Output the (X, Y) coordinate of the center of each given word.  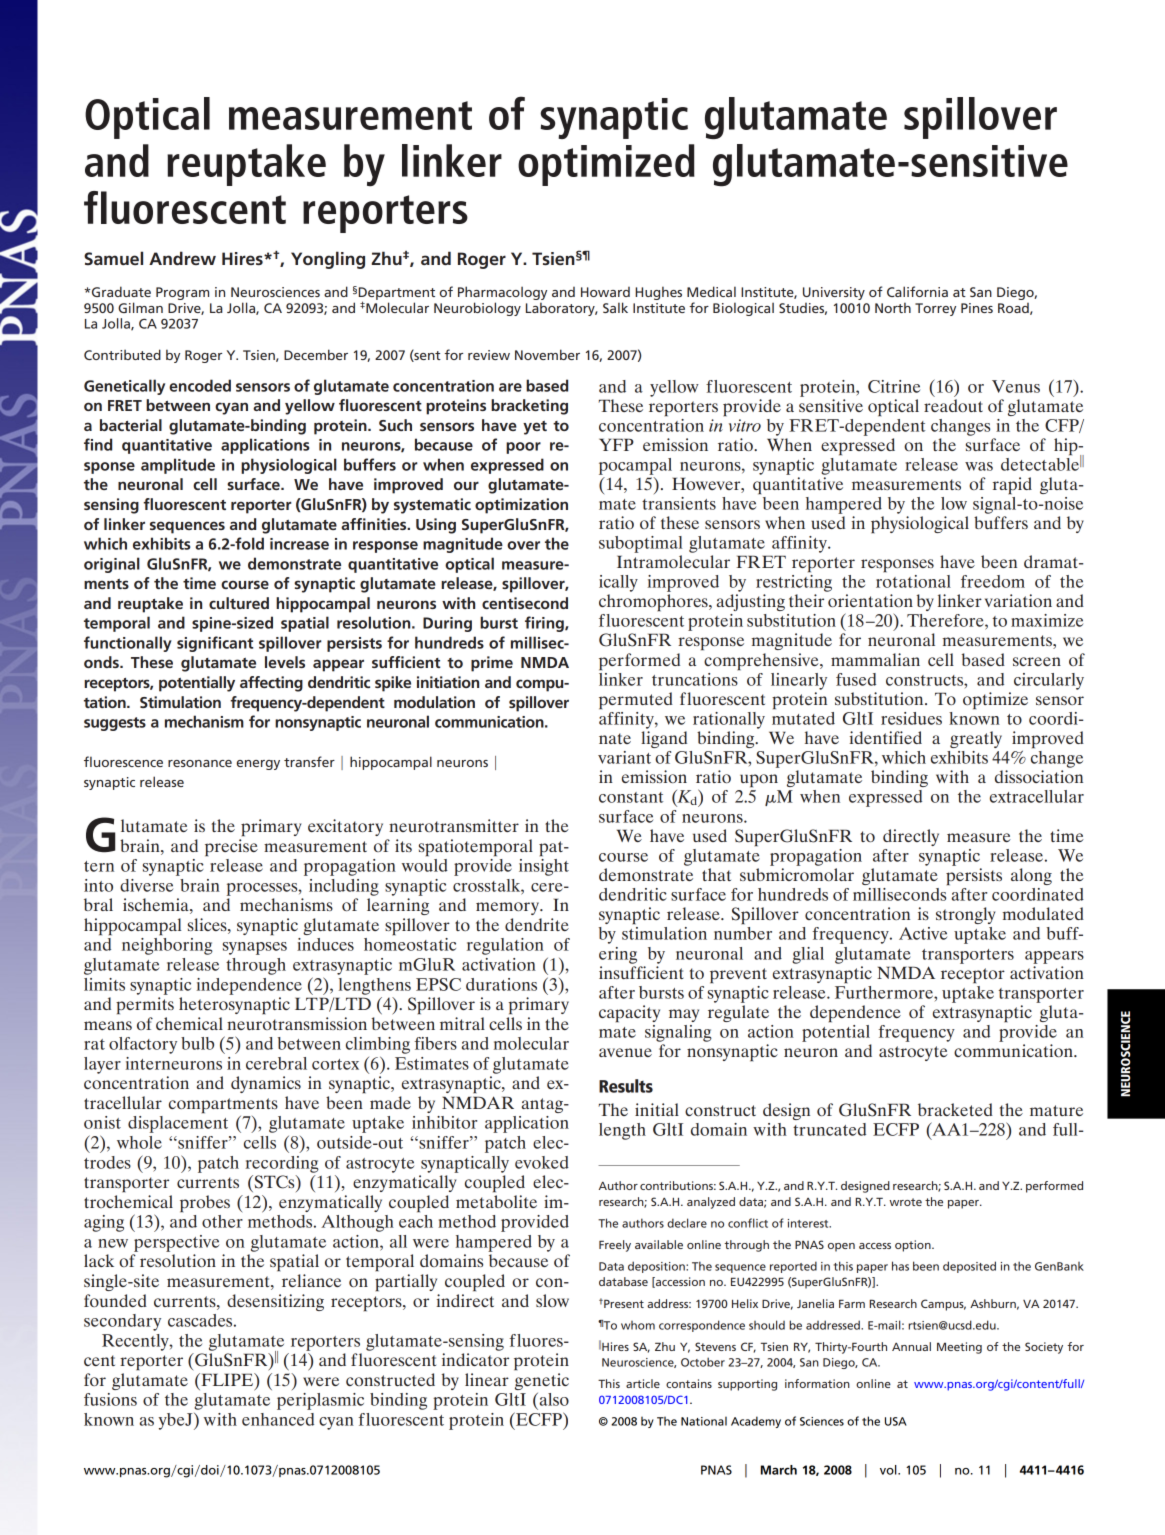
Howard (605, 292)
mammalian (875, 659)
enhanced (278, 1419)
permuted (636, 701)
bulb (197, 1043)
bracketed (955, 1109)
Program (182, 293)
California (917, 291)
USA (896, 1421)
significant (215, 644)
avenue (625, 1052)
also (553, 1399)
